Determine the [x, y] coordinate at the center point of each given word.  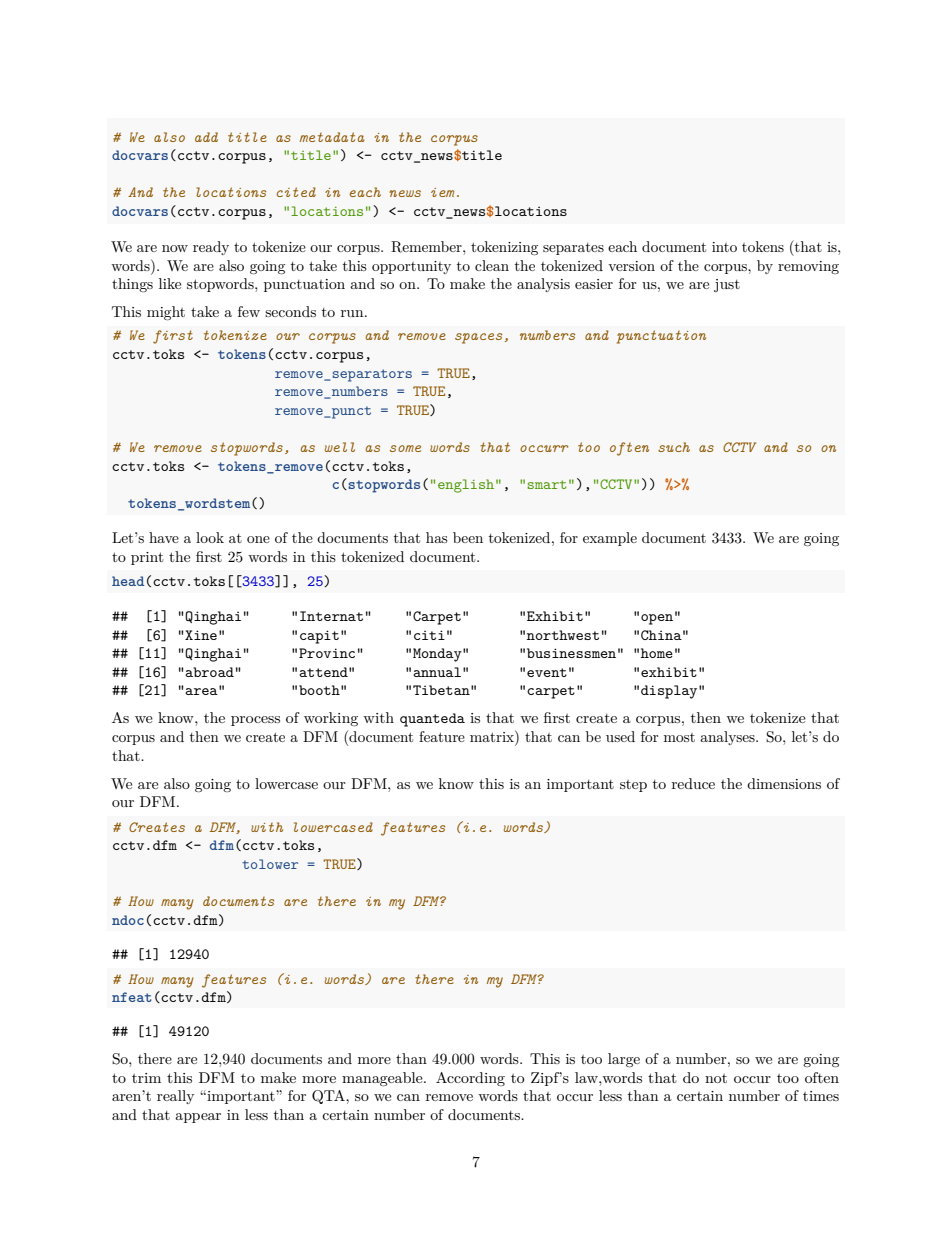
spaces [478, 338]
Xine [200, 635]
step [633, 786]
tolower [270, 864]
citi [429, 635]
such [674, 447]
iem [442, 192]
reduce [693, 783]
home [657, 653]
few [249, 311]
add [206, 137]
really [175, 1097]
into [724, 247]
